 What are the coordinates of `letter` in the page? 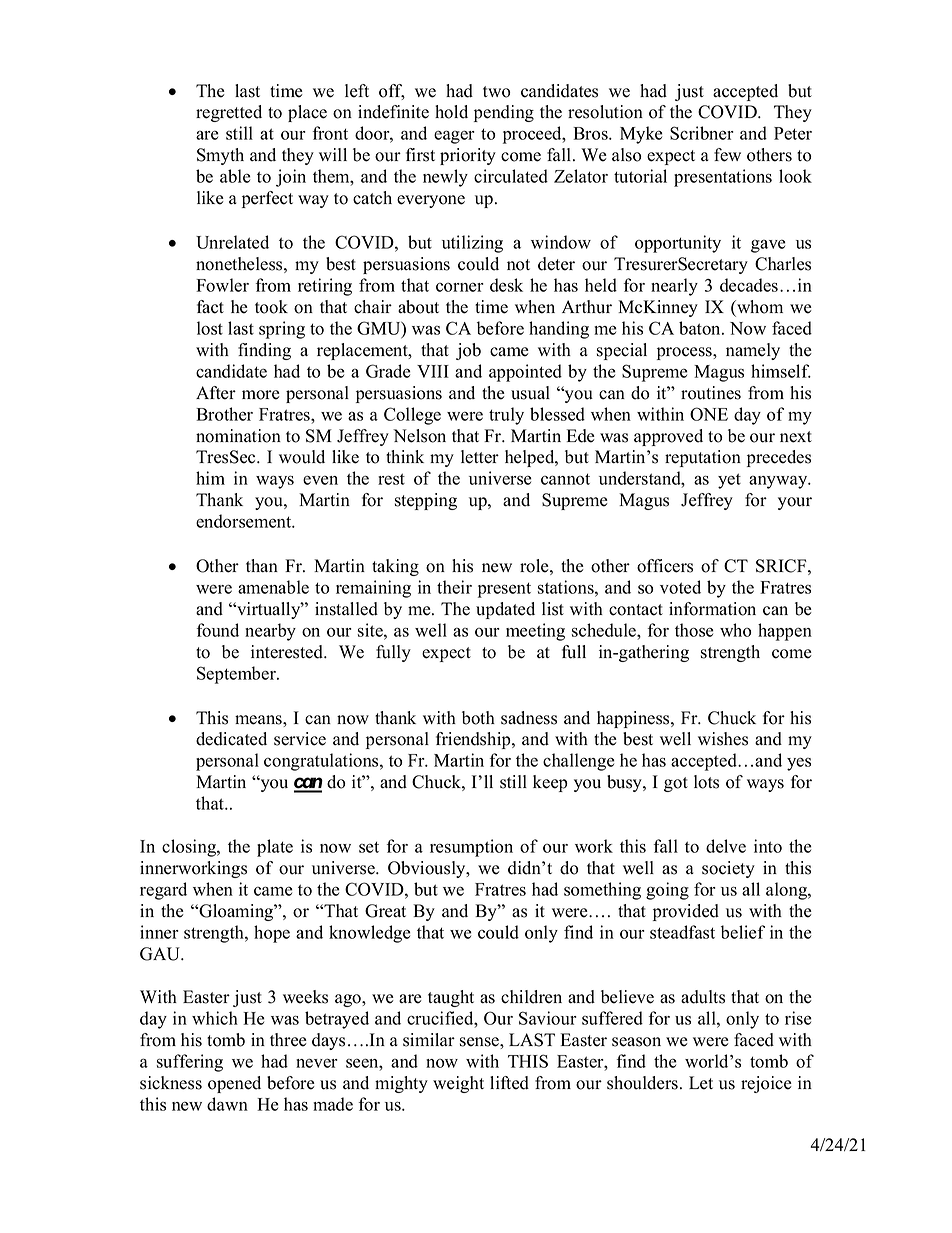 It's located at (480, 457).
